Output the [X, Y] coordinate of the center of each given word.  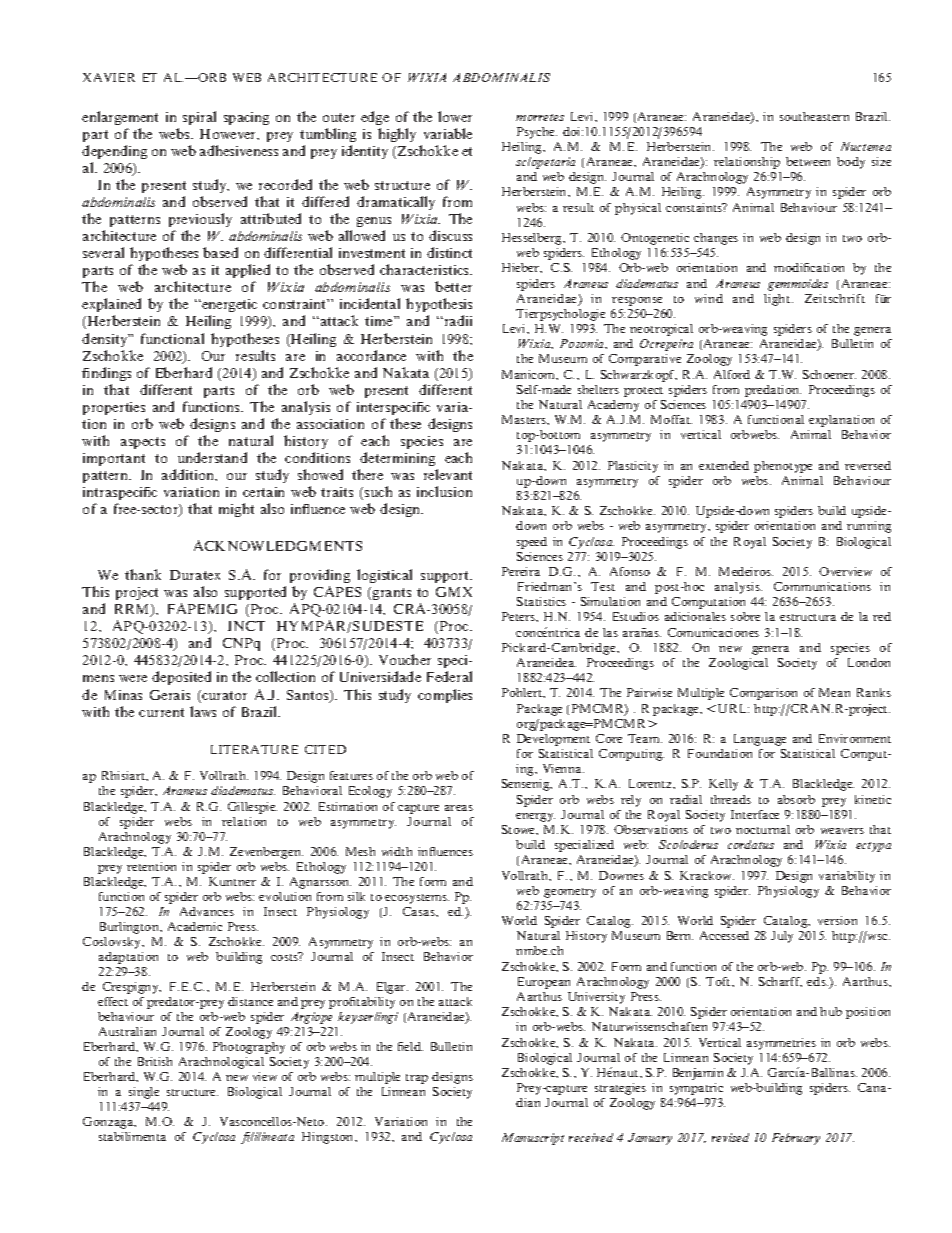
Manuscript [533, 1139]
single [144, 1093]
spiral [199, 118]
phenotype [783, 467]
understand [212, 457]
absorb [796, 799]
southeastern [814, 116]
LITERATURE [254, 749]
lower [455, 116]
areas [459, 808]
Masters [525, 419]
